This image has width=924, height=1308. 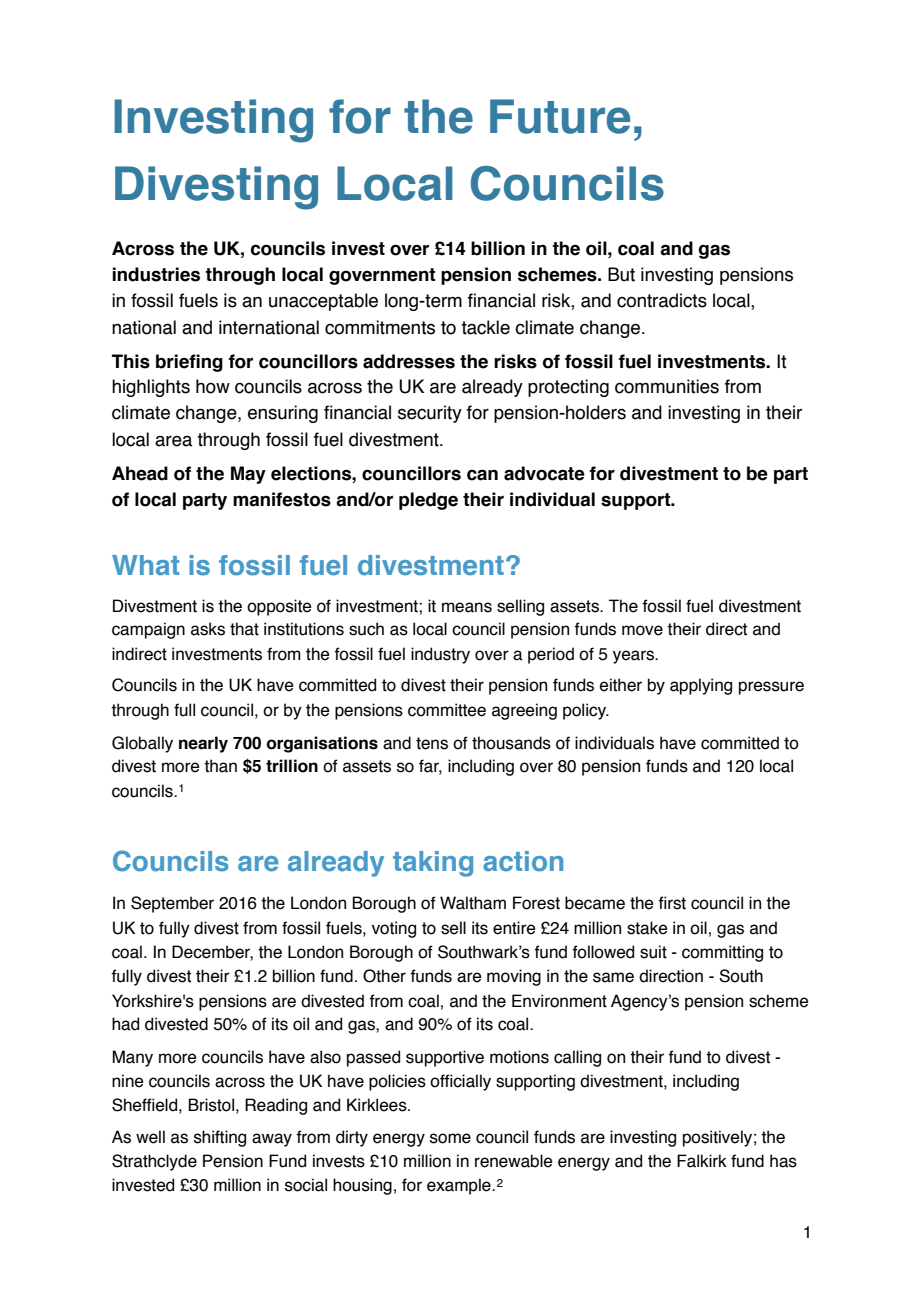 What do you see at coordinates (783, 1161) in the image?
I see `has` at bounding box center [783, 1161].
